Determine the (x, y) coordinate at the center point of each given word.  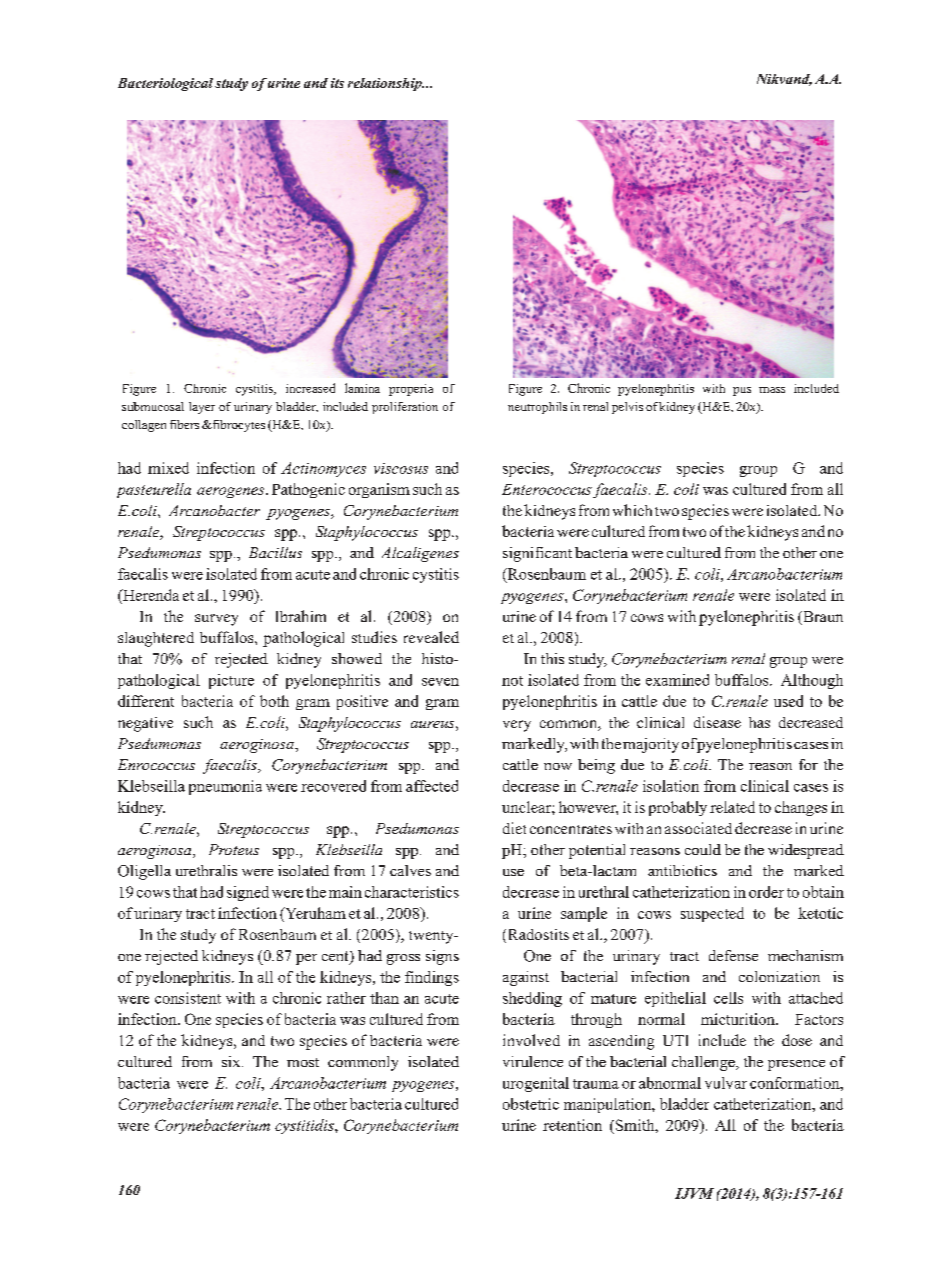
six (232, 1061)
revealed (431, 637)
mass (772, 390)
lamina (362, 388)
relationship (386, 84)
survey (216, 620)
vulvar (726, 1083)
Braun (822, 618)
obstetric (531, 1104)
